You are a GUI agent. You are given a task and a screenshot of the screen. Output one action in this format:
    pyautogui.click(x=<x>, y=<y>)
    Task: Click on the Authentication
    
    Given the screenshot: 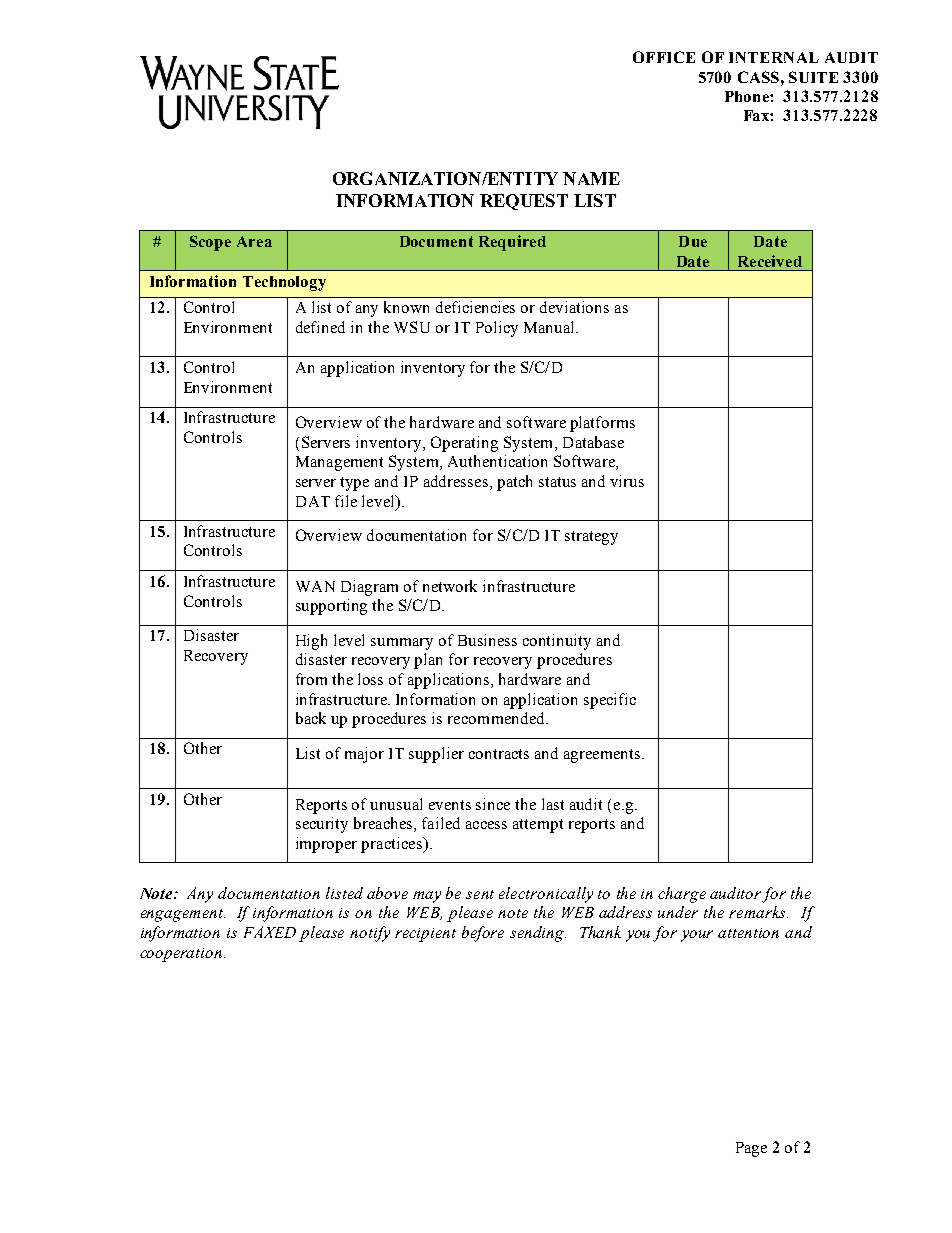 What is the action you would take?
    pyautogui.click(x=497, y=461)
